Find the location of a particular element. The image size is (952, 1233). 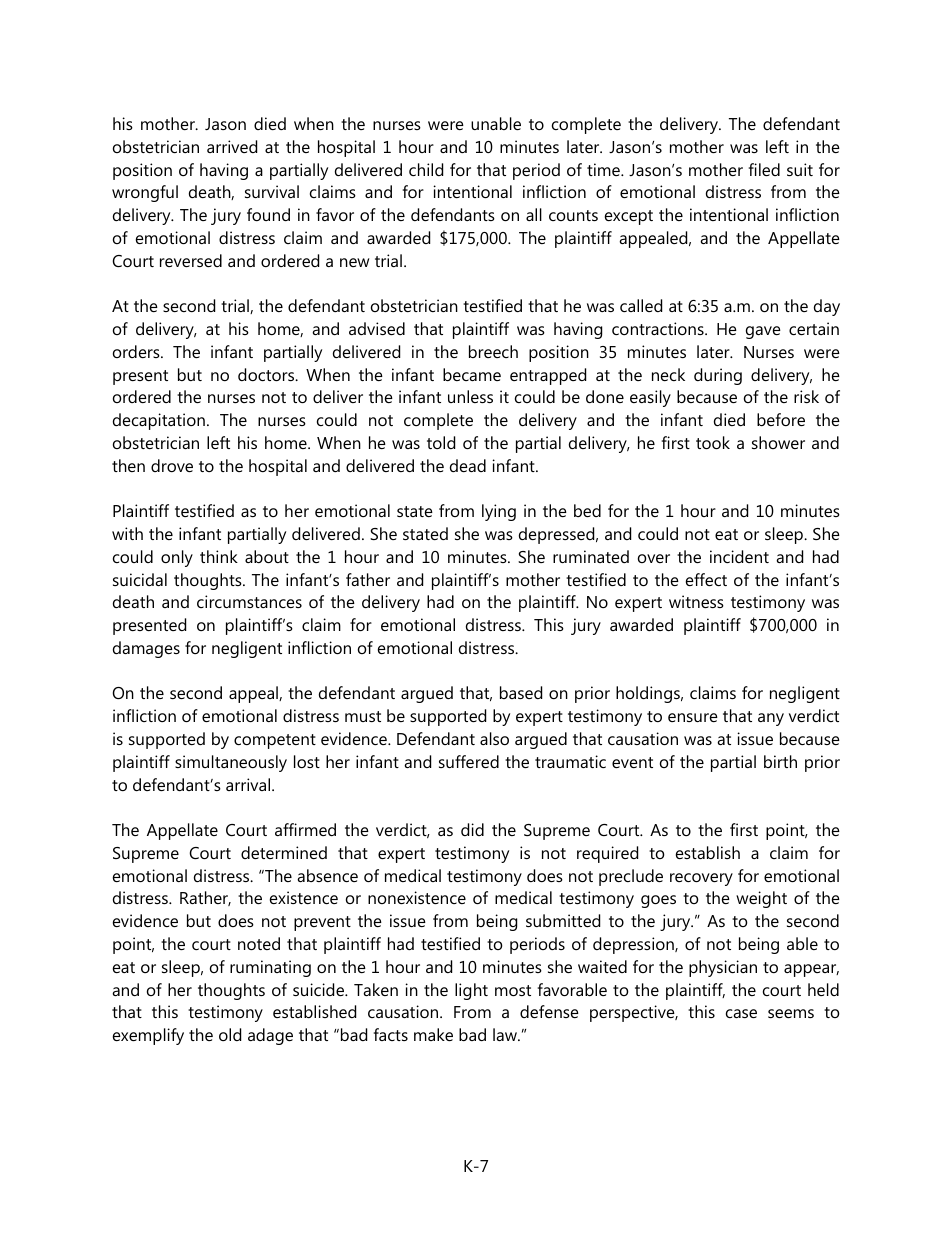

filed is located at coordinates (764, 169).
